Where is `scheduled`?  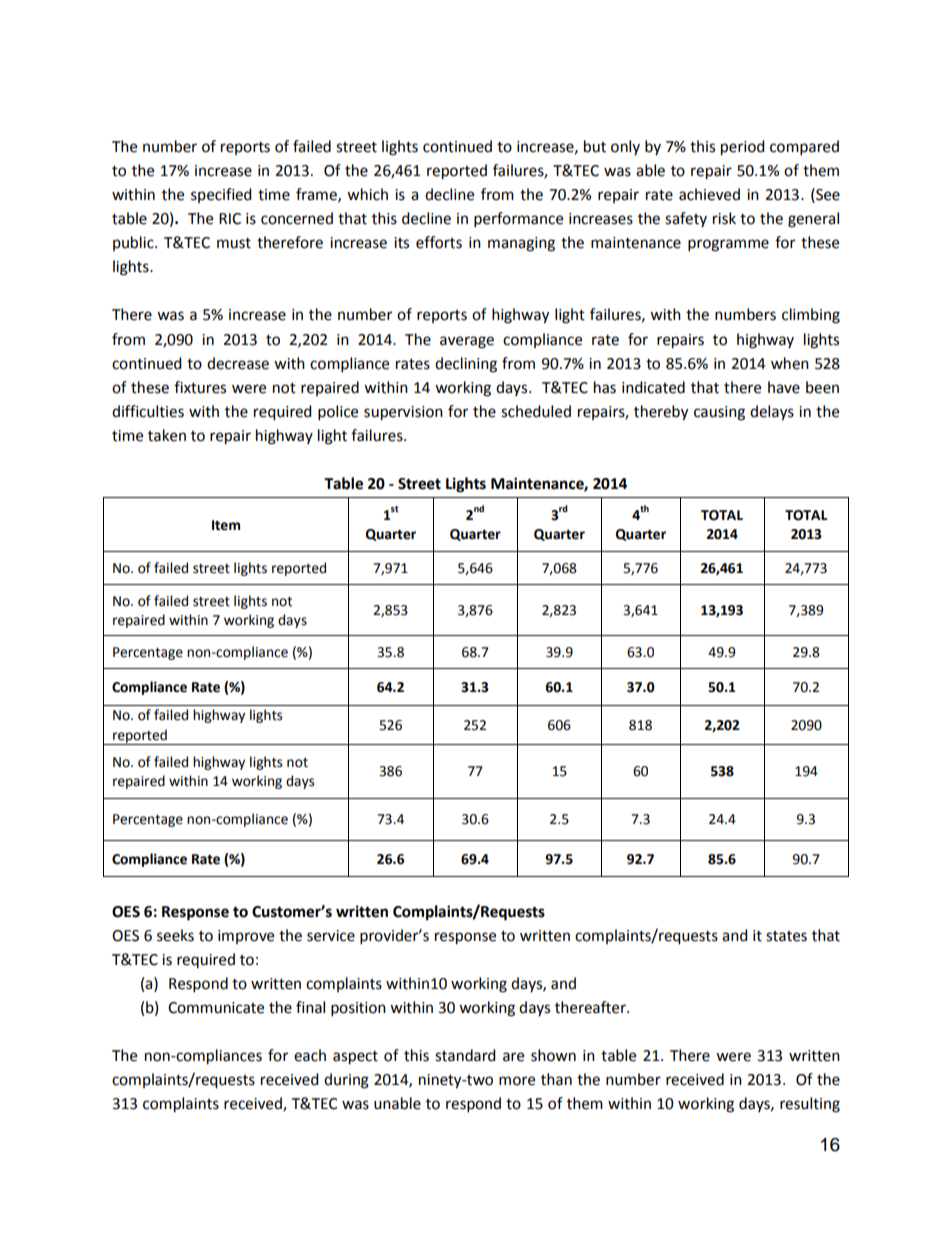
scheduled is located at coordinates (536, 411).
